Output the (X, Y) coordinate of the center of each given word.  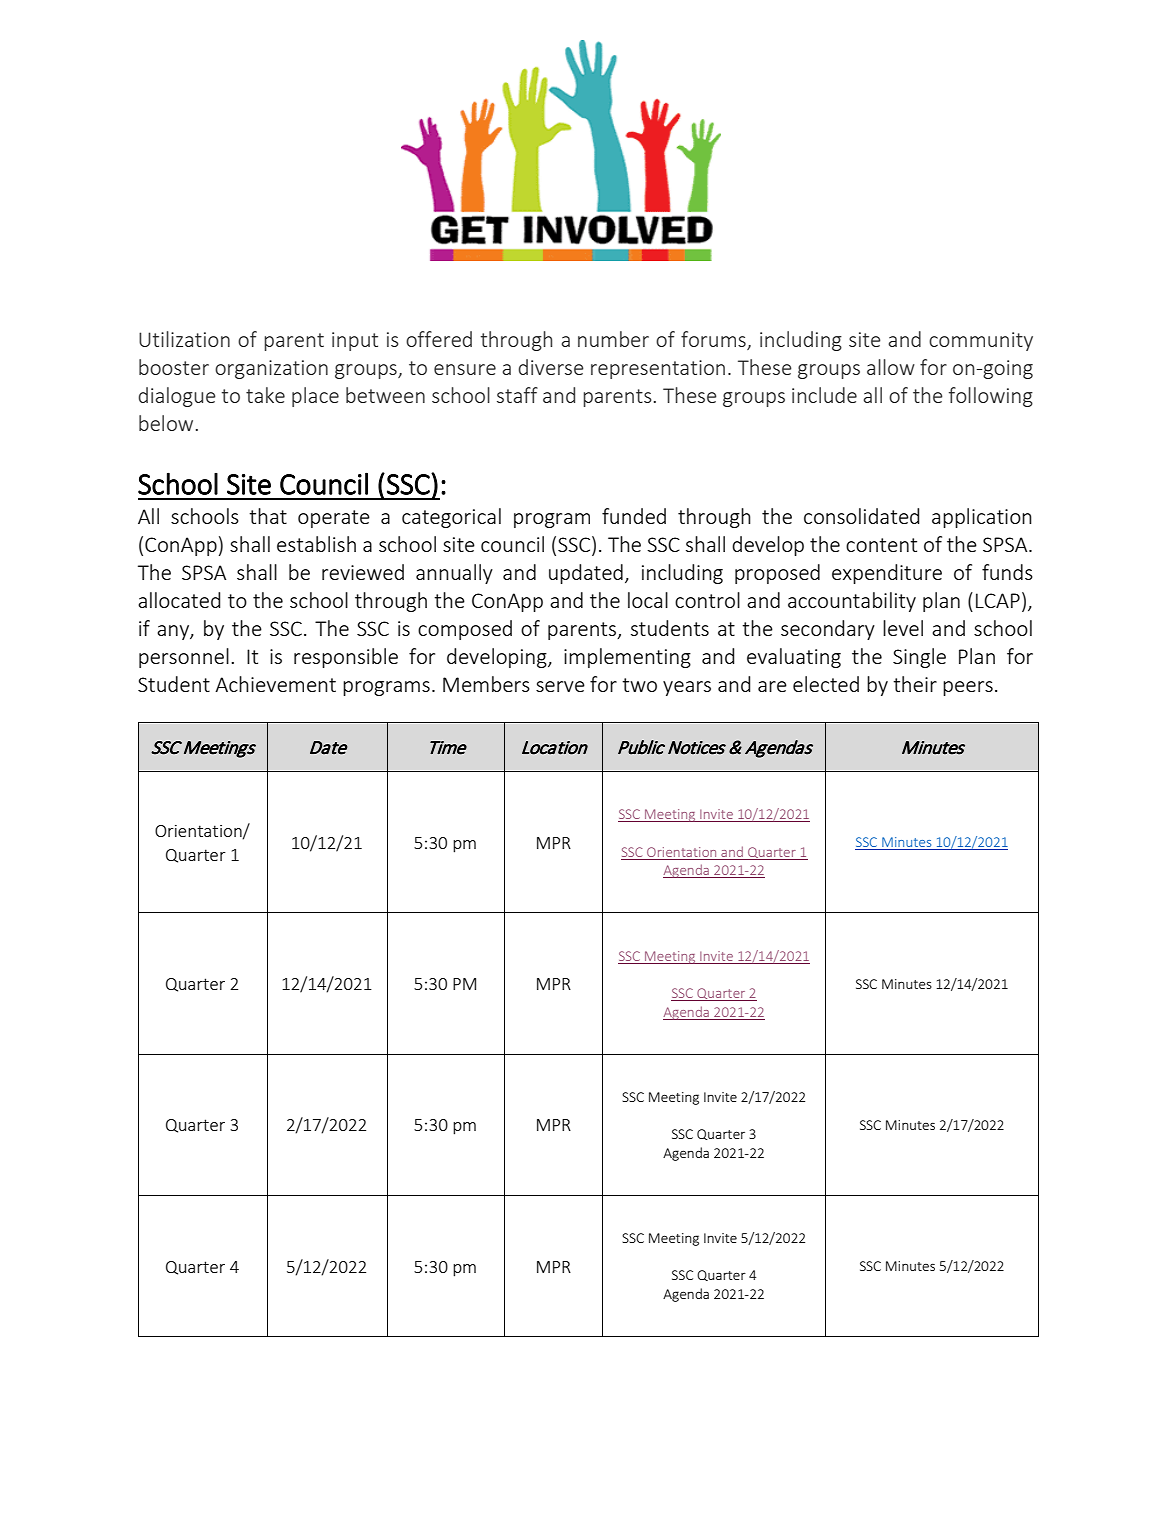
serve (560, 686)
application (982, 518)
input (355, 341)
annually (454, 574)
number (613, 339)
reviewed (363, 572)
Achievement (275, 684)
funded (634, 516)
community (981, 341)
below (166, 423)
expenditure (887, 574)
